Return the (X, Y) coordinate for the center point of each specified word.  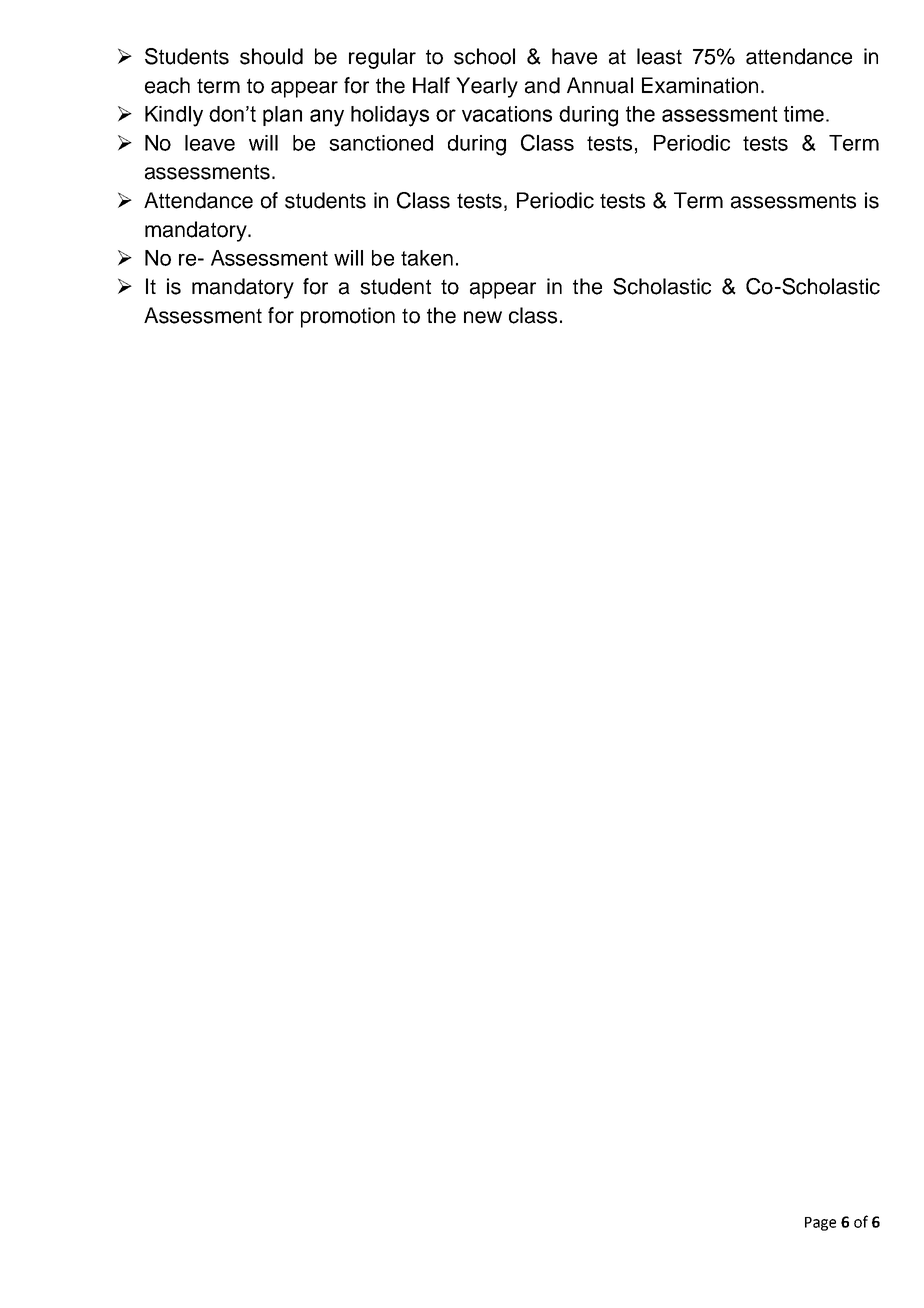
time (804, 114)
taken (427, 258)
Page (820, 1224)
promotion (348, 317)
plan (282, 116)
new (483, 317)
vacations (507, 114)
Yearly (487, 87)
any (327, 118)
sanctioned (381, 143)
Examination (700, 85)
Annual (600, 85)
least (659, 56)
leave (210, 143)
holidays (390, 116)
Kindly (174, 116)
